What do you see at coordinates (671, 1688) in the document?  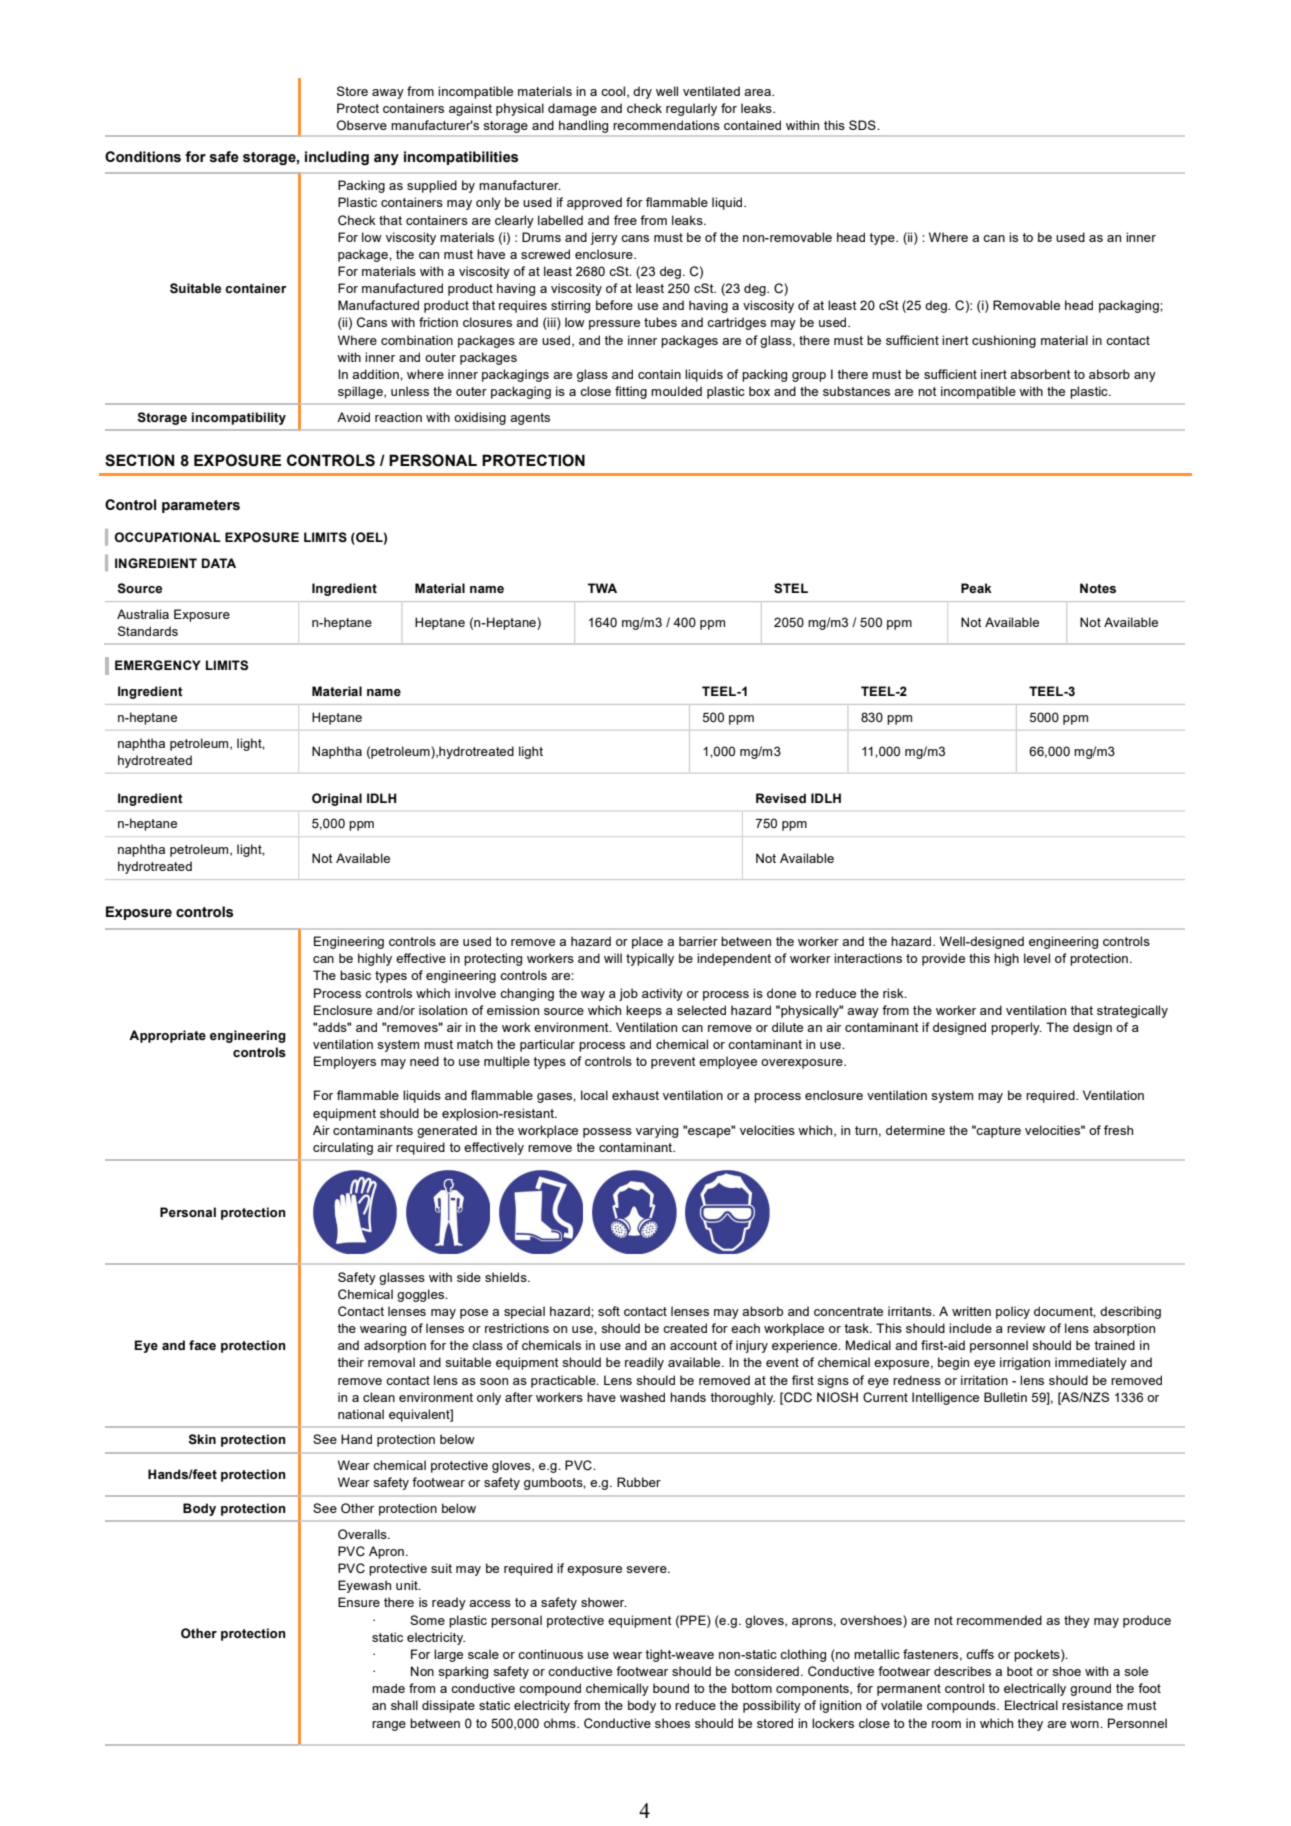 I see `bound` at bounding box center [671, 1688].
